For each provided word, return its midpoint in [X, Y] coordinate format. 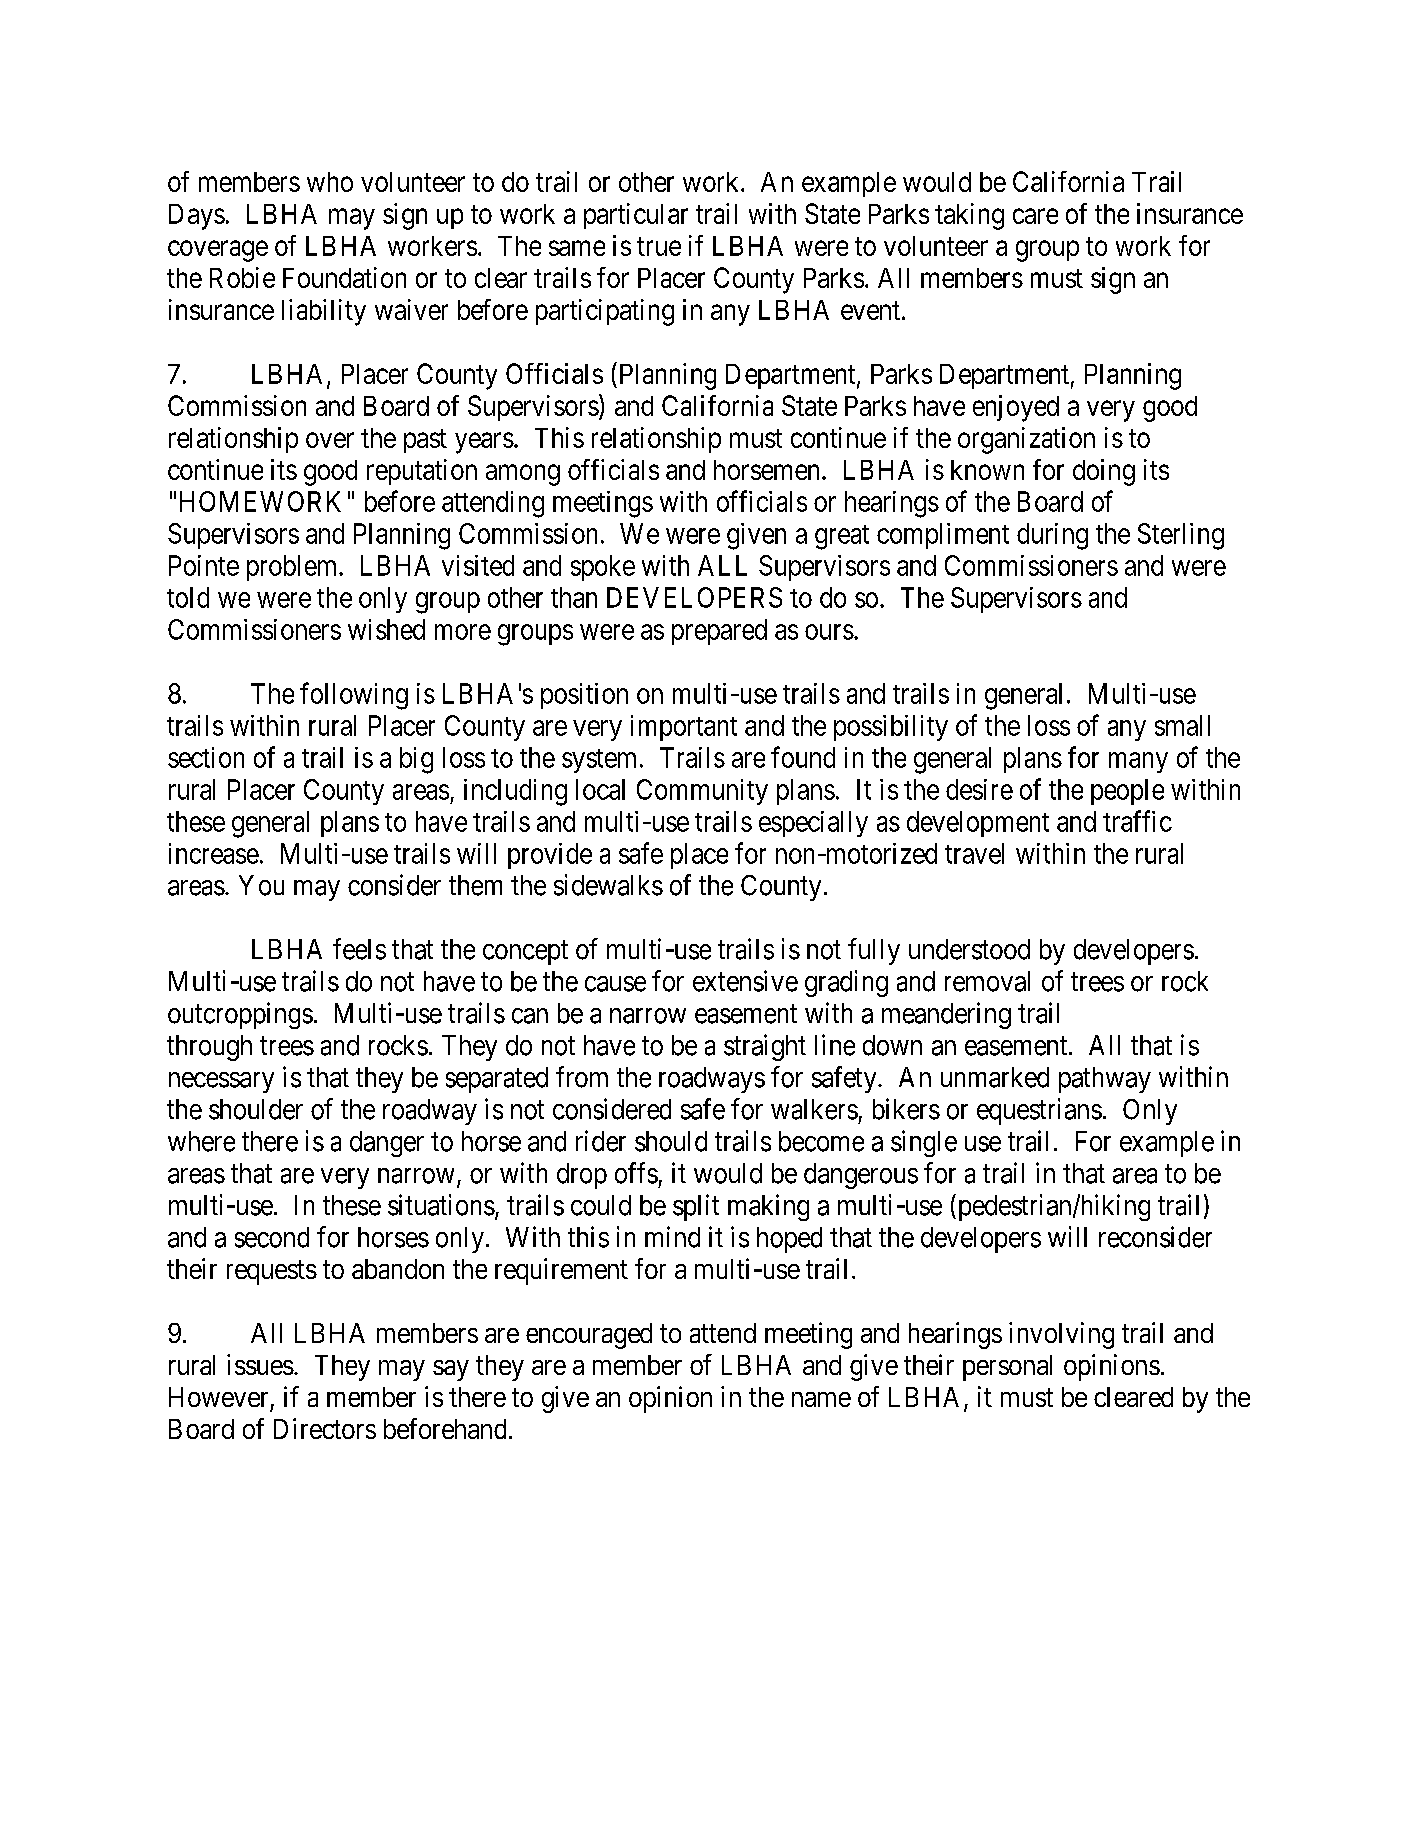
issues [260, 1364]
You [261, 885]
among [523, 475]
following [354, 696]
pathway [1105, 1080]
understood [969, 949]
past [425, 441]
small [1182, 725]
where [201, 1141]
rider [601, 1141]
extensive [745, 981]
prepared [719, 632]
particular [636, 216]
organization [1026, 440]
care [1035, 216]
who [330, 182]
